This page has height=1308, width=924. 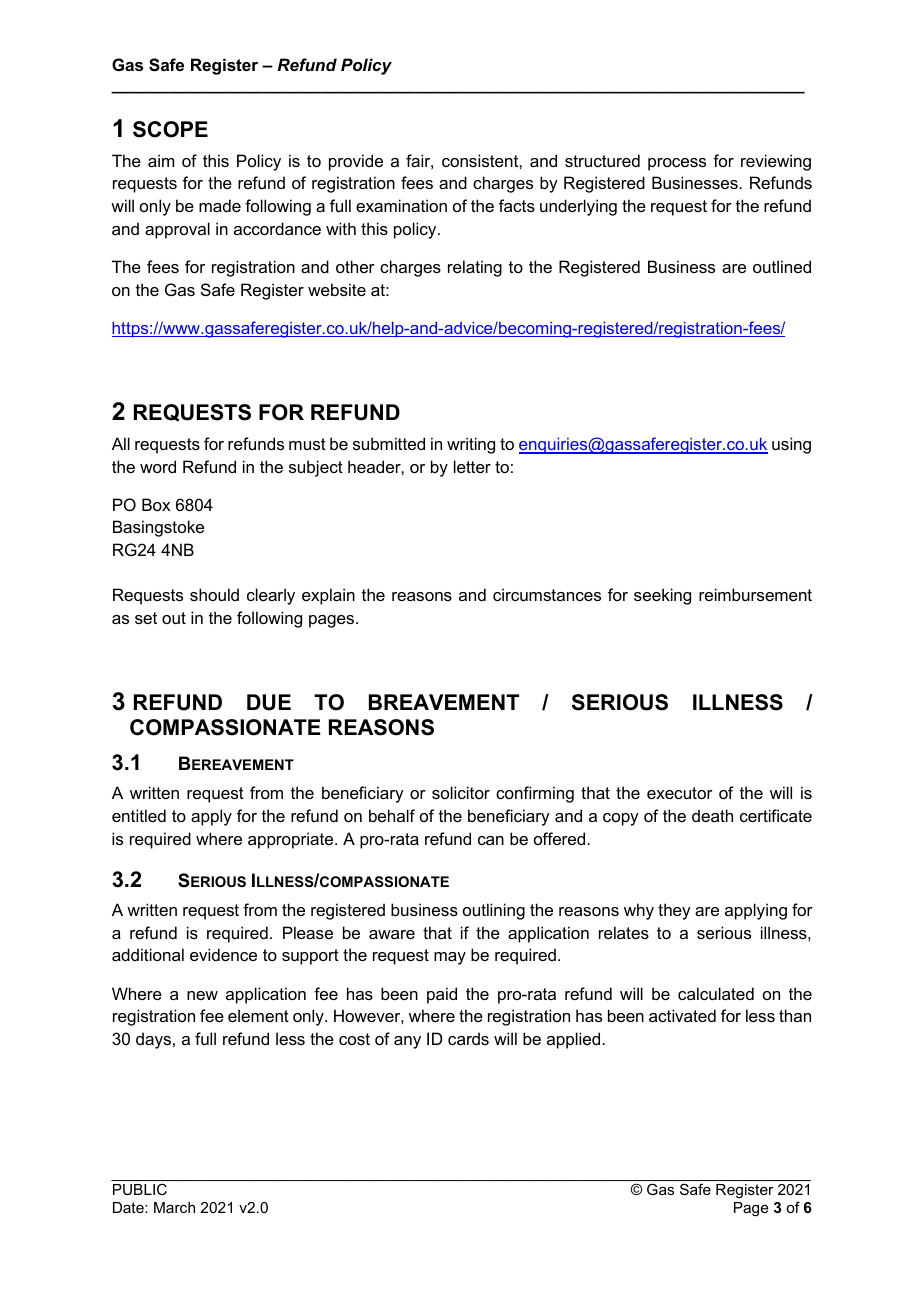 What do you see at coordinates (161, 160) in the page?
I see `aim` at bounding box center [161, 160].
